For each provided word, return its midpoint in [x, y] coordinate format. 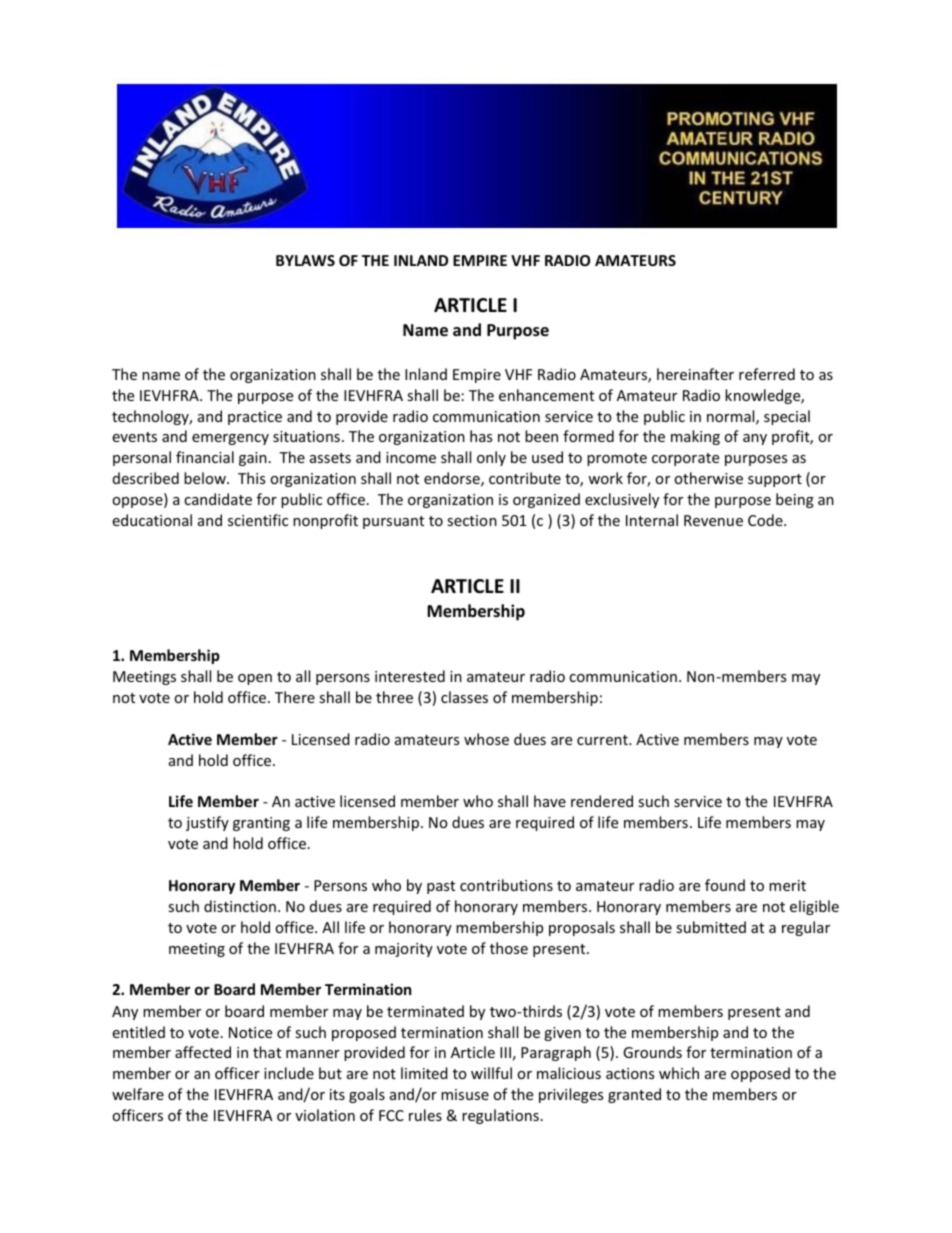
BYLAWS [305, 260]
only [491, 458]
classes [464, 697]
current [603, 740]
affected [203, 1052]
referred [767, 374]
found [725, 885]
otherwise [708, 478]
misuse [465, 1094]
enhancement [546, 395]
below [206, 478]
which [679, 1073]
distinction [240, 906]
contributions [506, 885]
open [255, 679]
